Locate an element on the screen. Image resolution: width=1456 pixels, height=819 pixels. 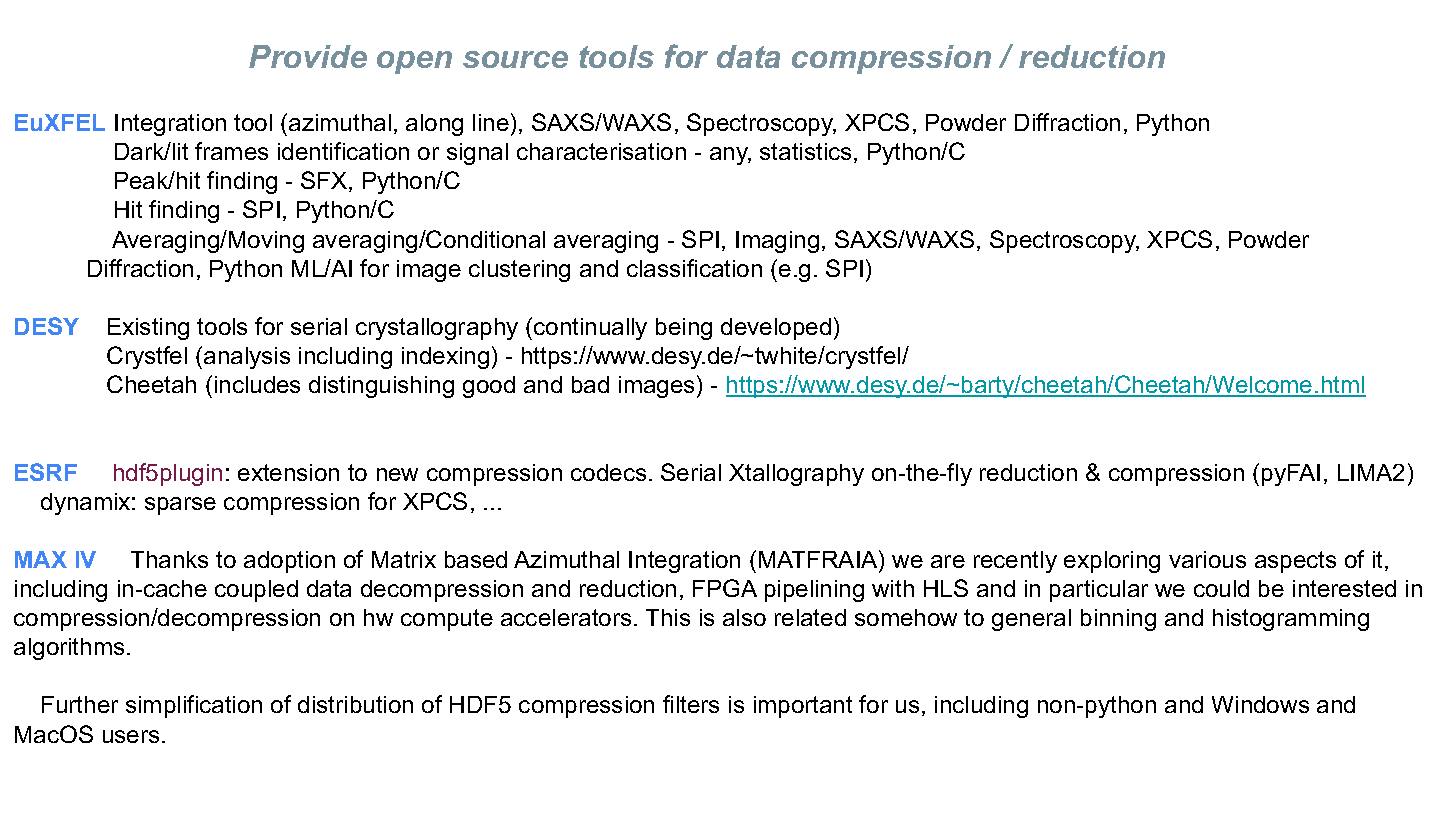
Provide is located at coordinates (308, 56).
